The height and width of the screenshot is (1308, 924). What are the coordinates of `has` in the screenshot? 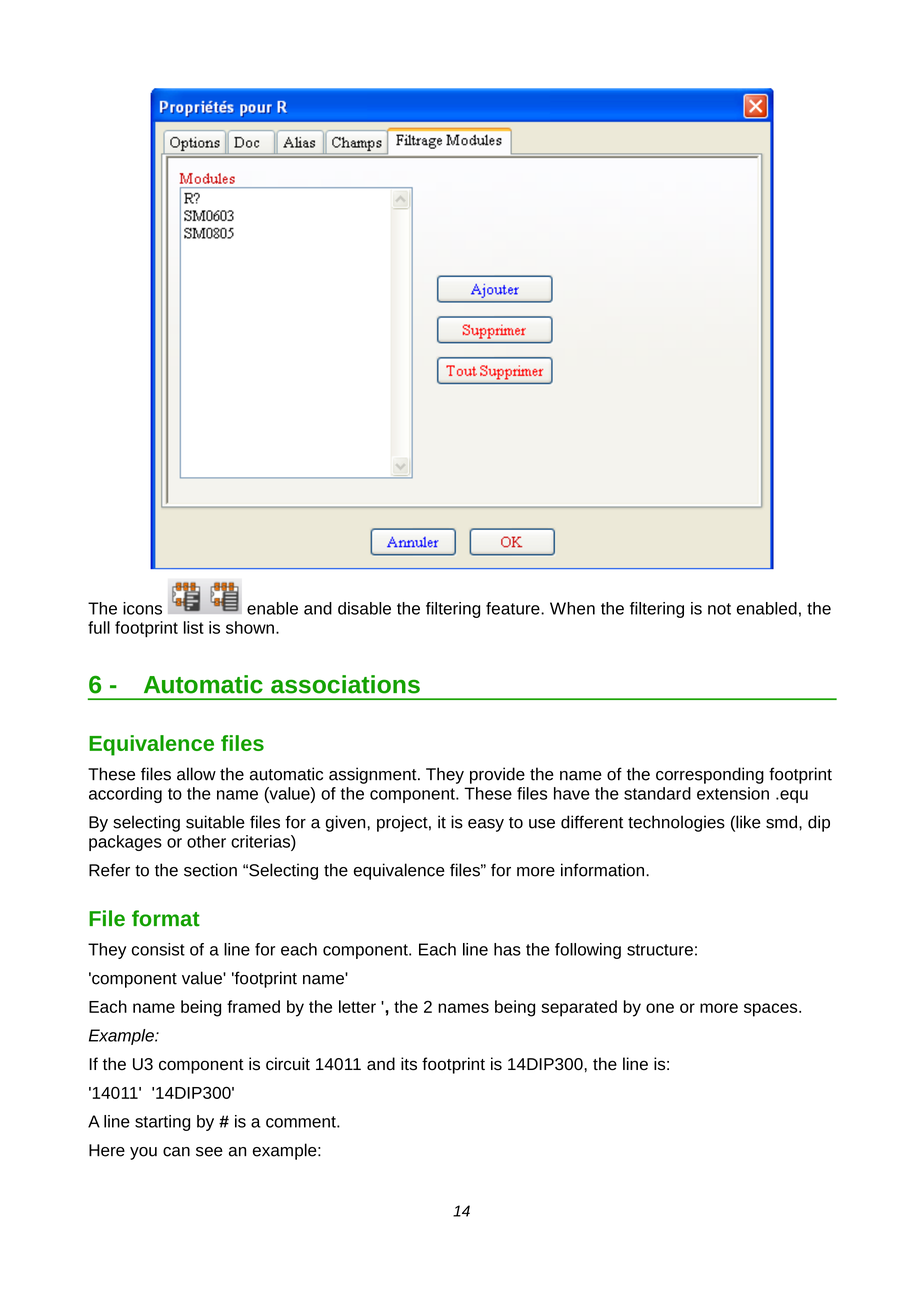 It's located at (507, 949).
